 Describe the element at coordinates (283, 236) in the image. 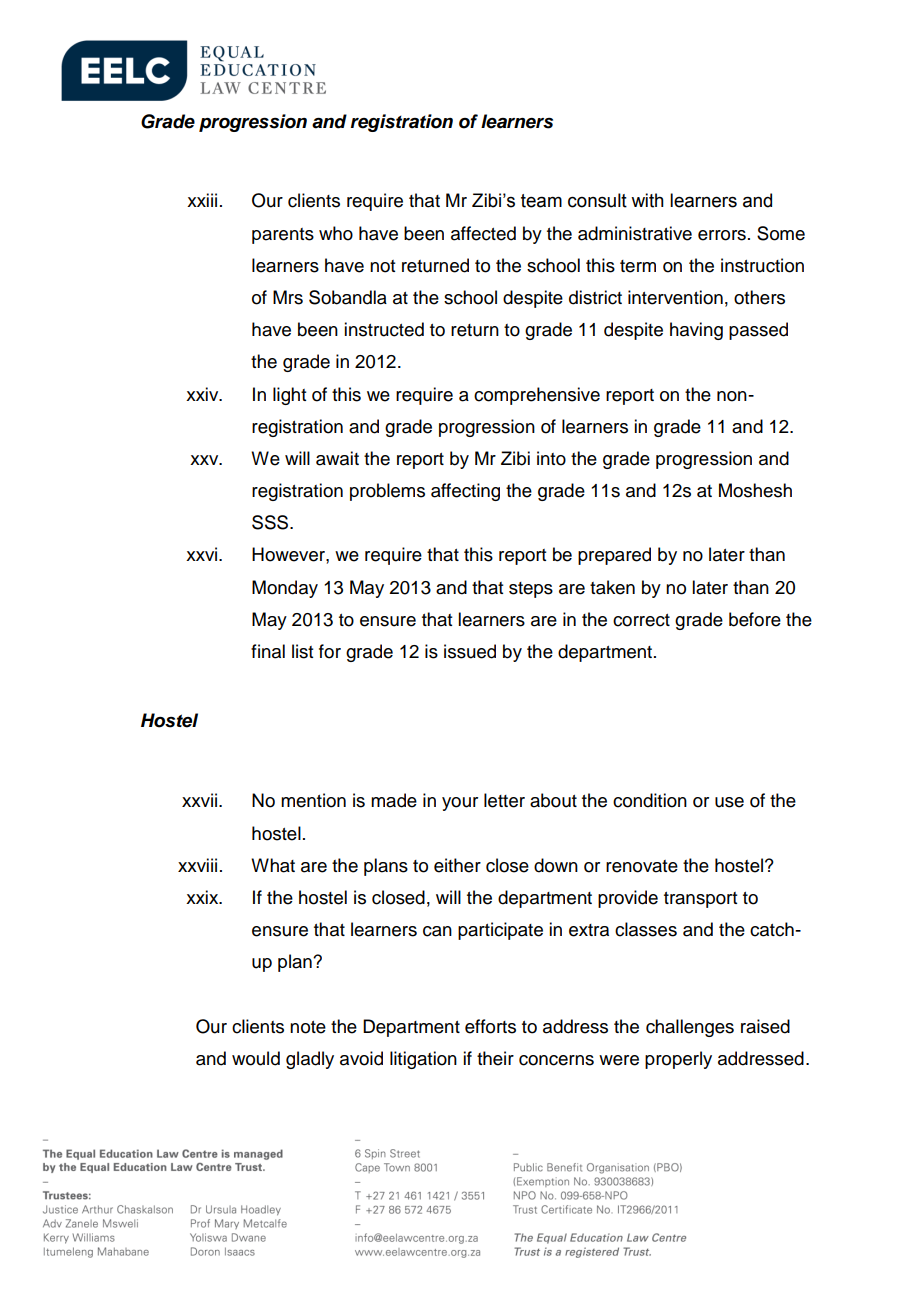

I see `parents` at that location.
